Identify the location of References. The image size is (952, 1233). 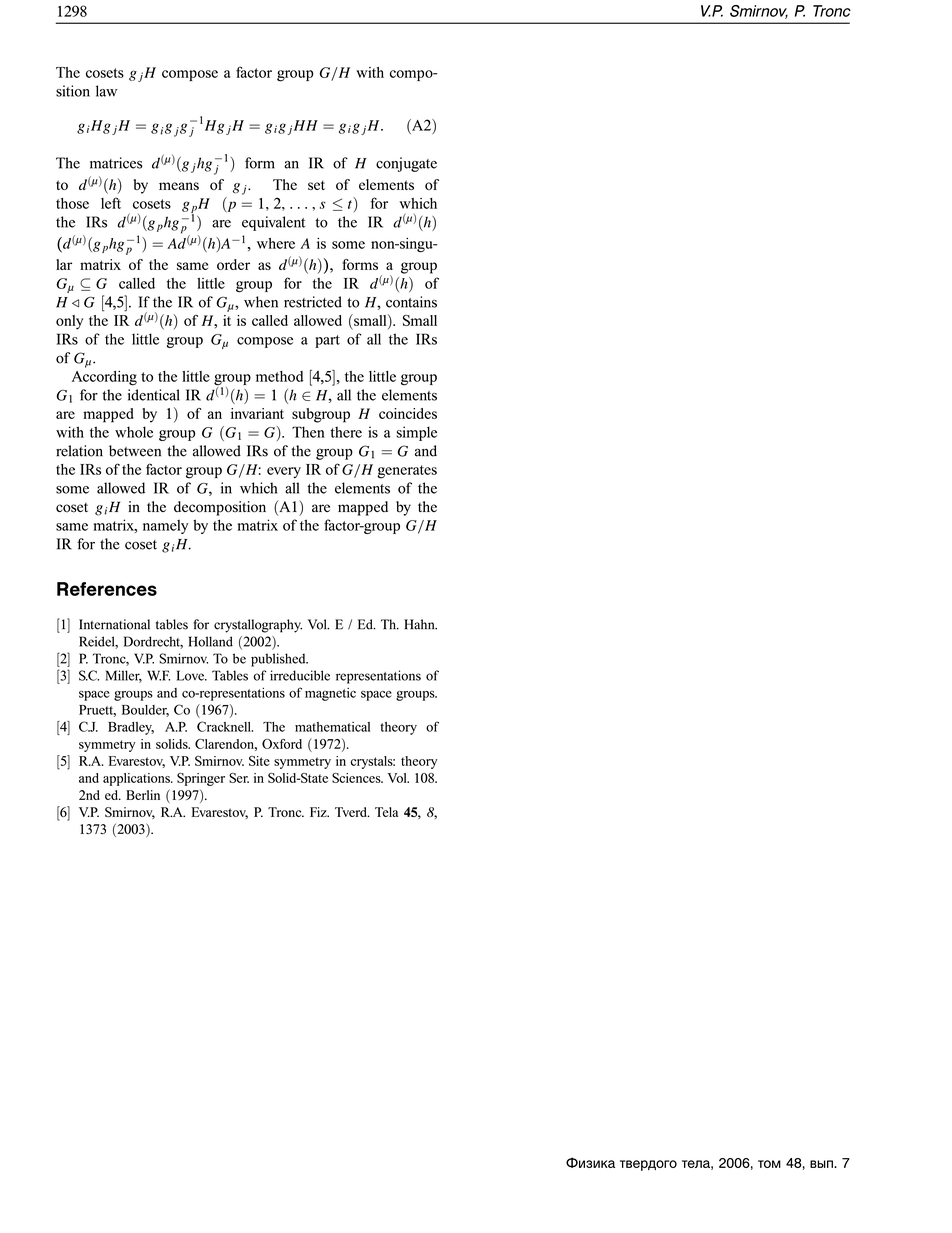
(107, 589).
